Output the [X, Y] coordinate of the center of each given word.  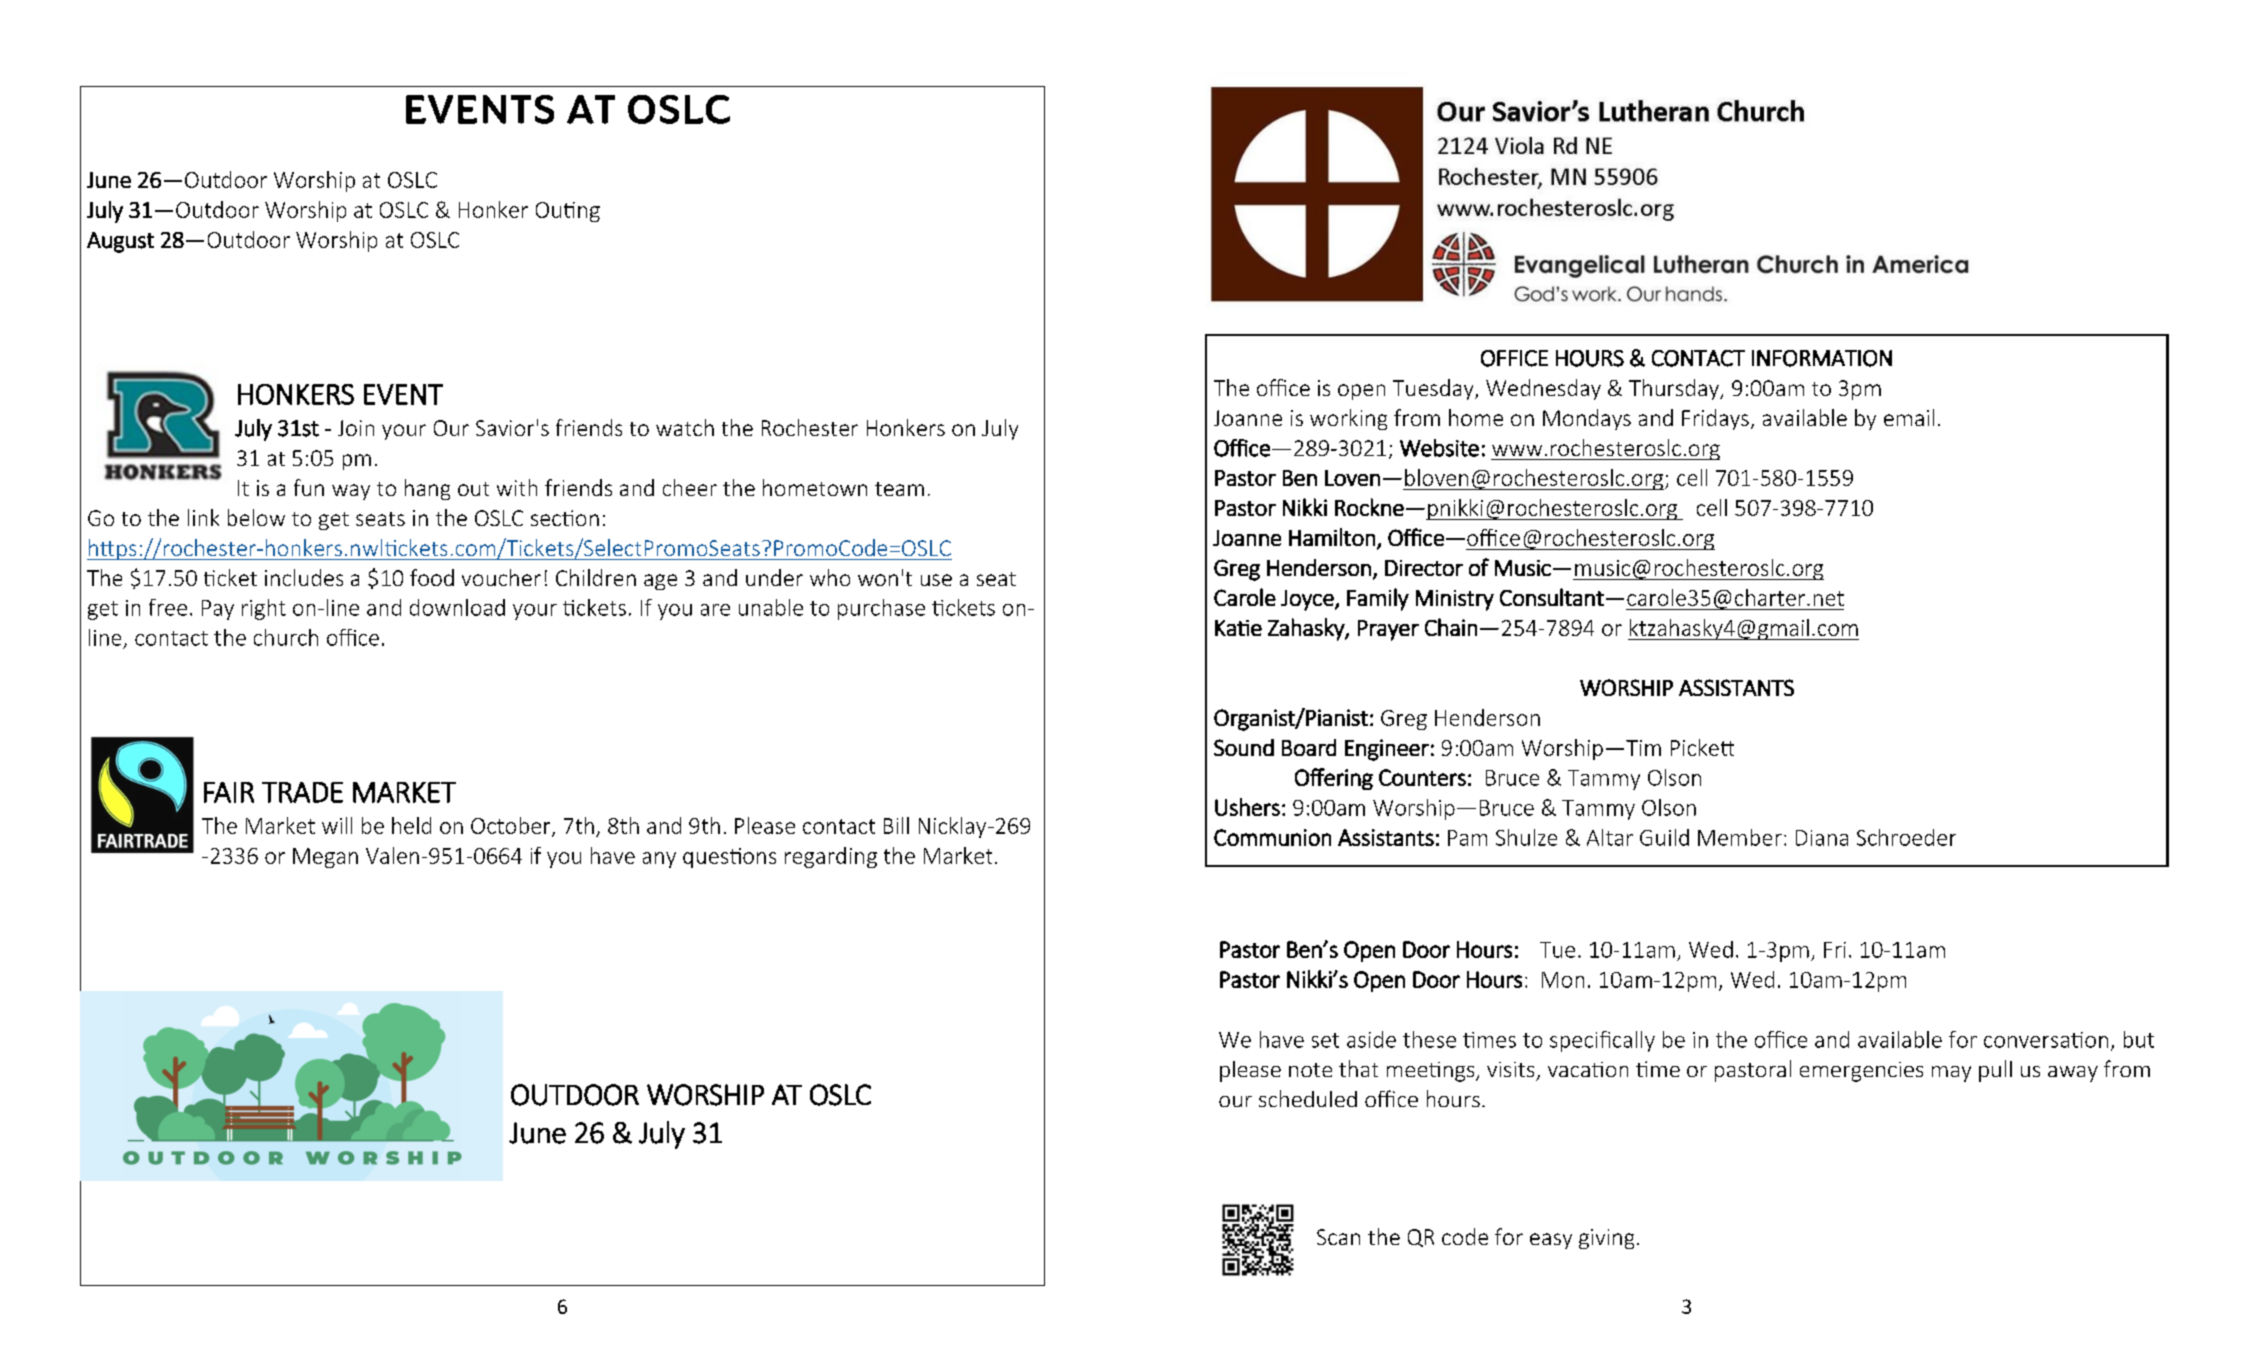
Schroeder [1906, 837]
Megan [325, 858]
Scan [1338, 1237]
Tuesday [1434, 389]
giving [1606, 1239]
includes [304, 577]
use [936, 580]
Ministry [1455, 600]
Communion [1272, 837]
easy [1551, 1241]
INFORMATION [1822, 358]
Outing [568, 212]
